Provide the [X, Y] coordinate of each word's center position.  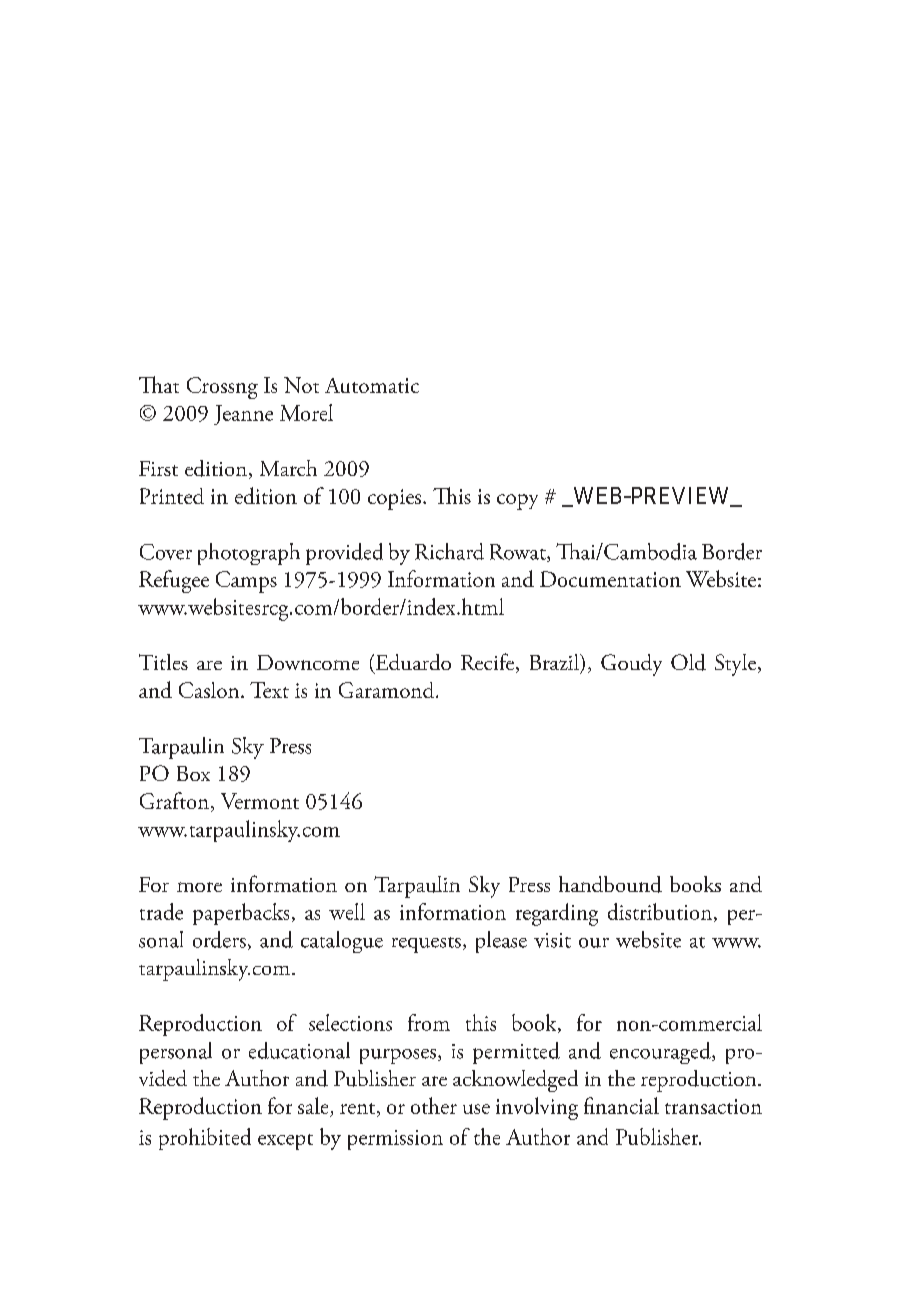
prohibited [205, 1139]
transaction [713, 1106]
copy [517, 502]
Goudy [631, 665]
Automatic [372, 385]
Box [193, 773]
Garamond [388, 690]
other [434, 1105]
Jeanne [243, 415]
